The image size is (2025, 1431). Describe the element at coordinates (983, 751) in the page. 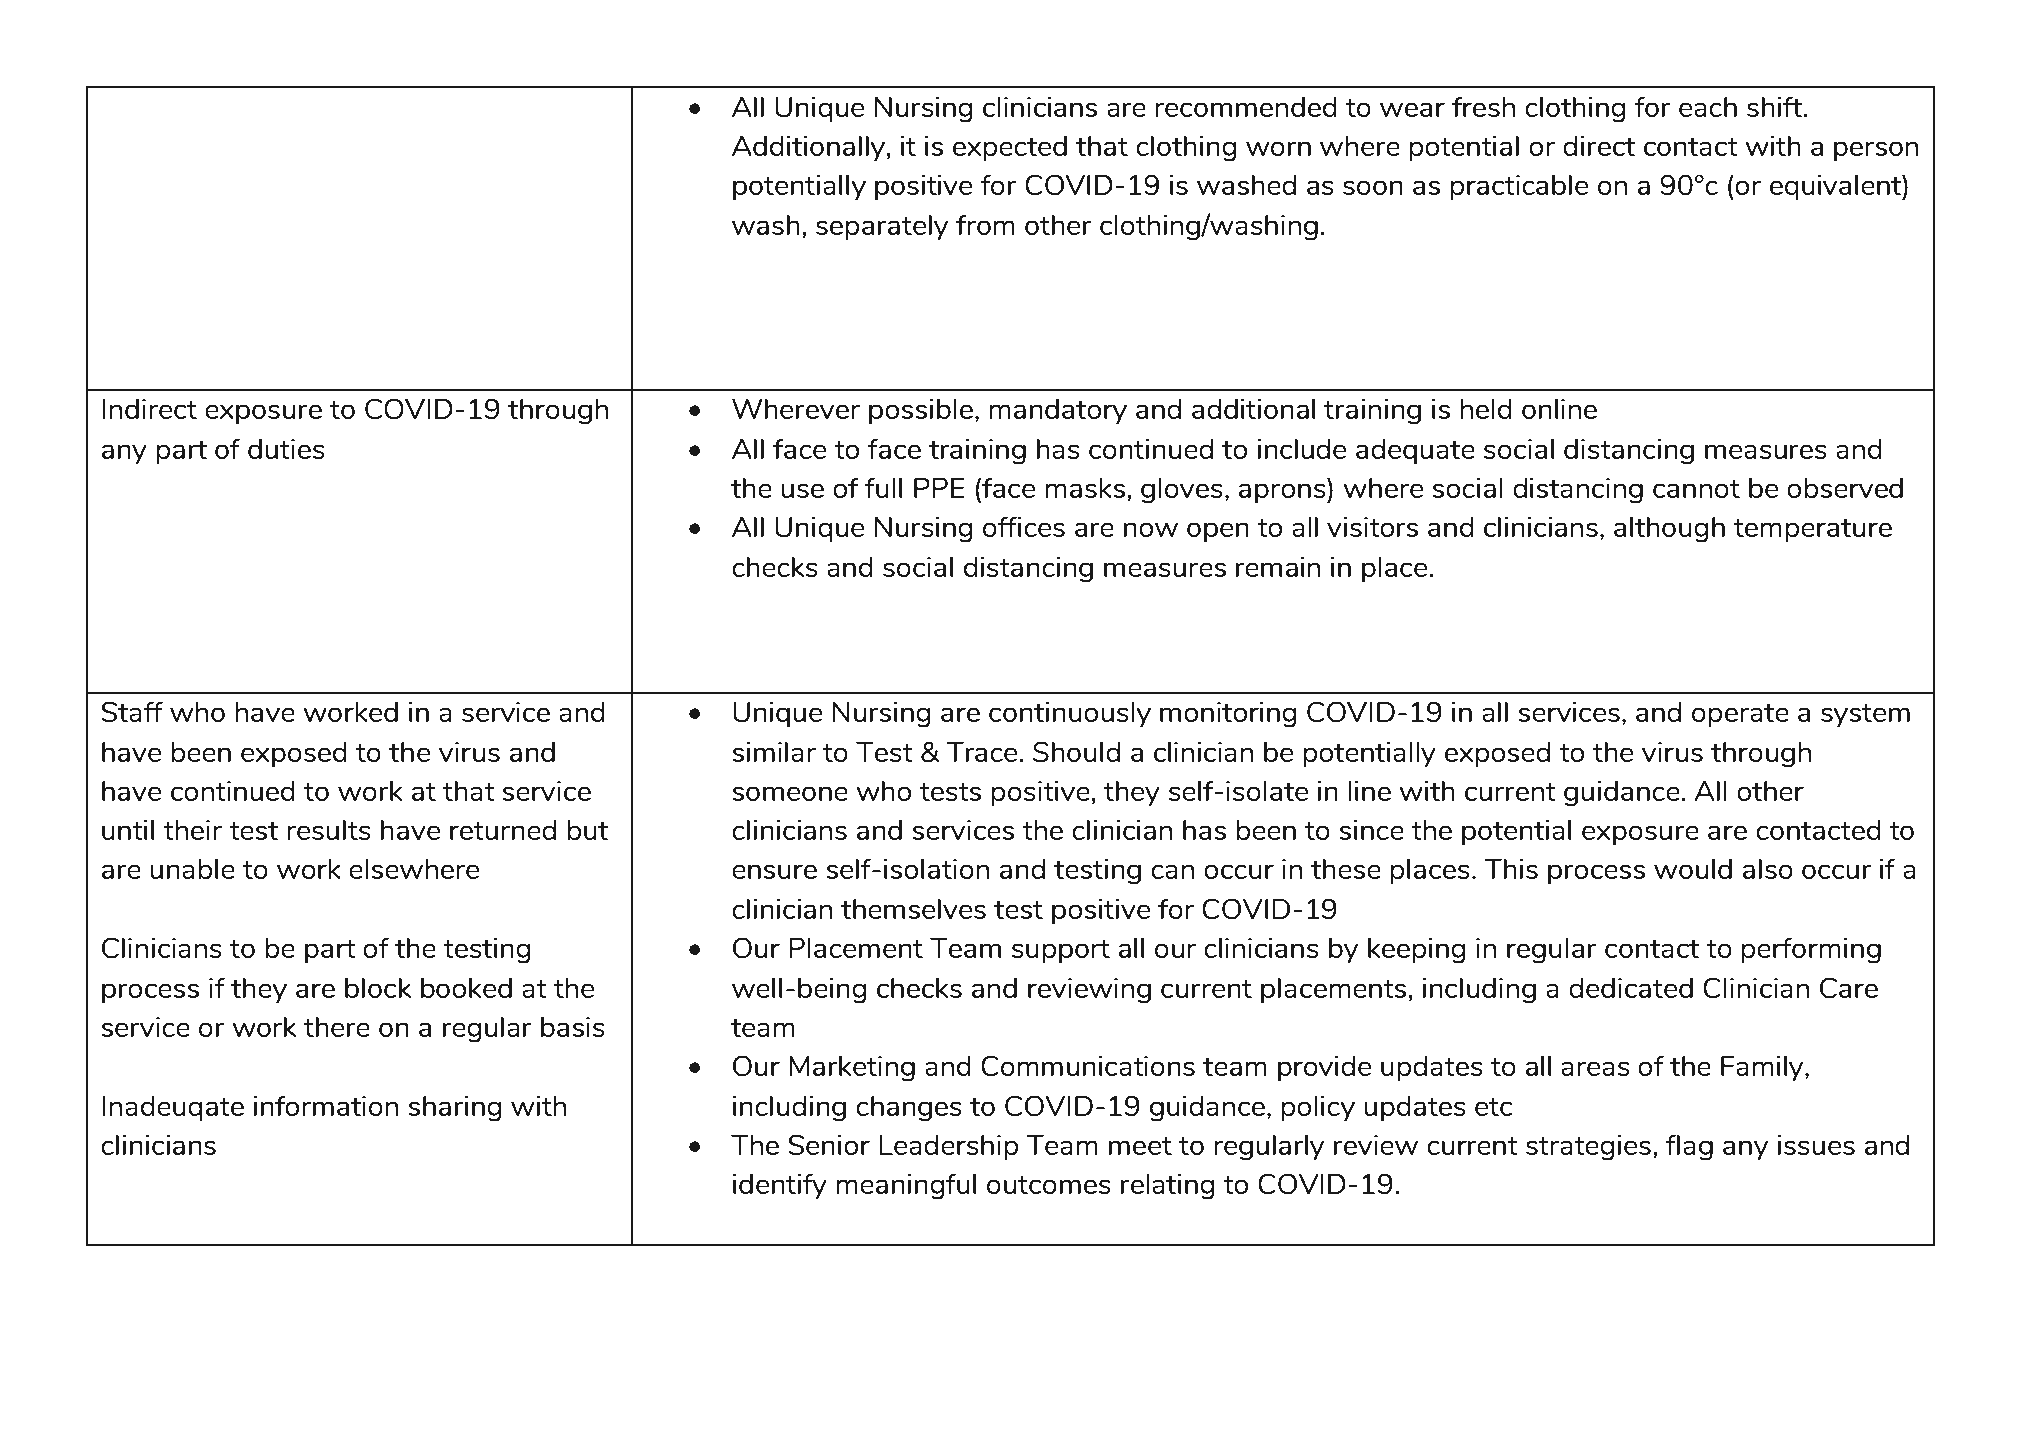

I see `Trace` at that location.
